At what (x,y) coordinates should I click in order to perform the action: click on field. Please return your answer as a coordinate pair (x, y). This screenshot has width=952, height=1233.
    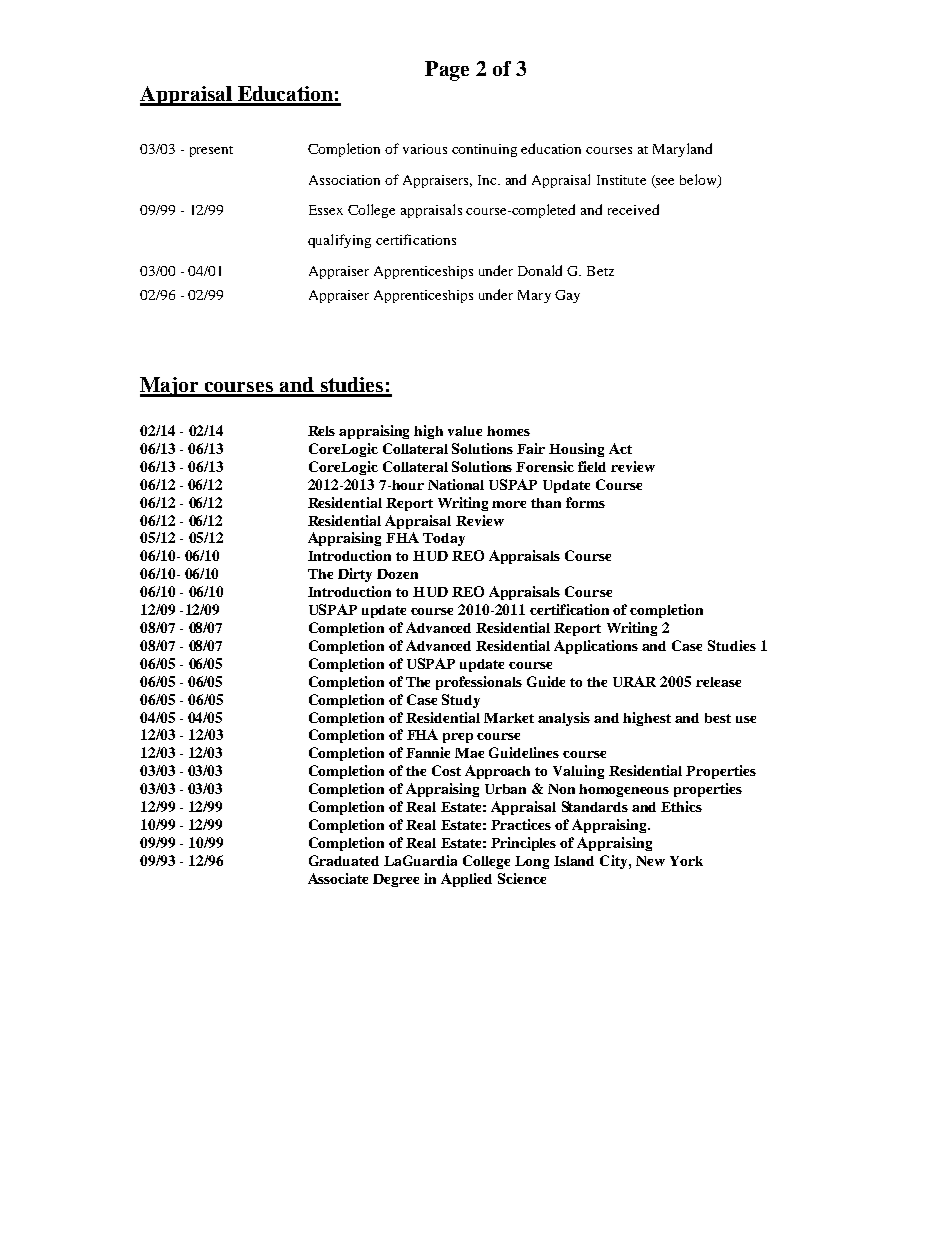
    Looking at the image, I should click on (592, 466).
